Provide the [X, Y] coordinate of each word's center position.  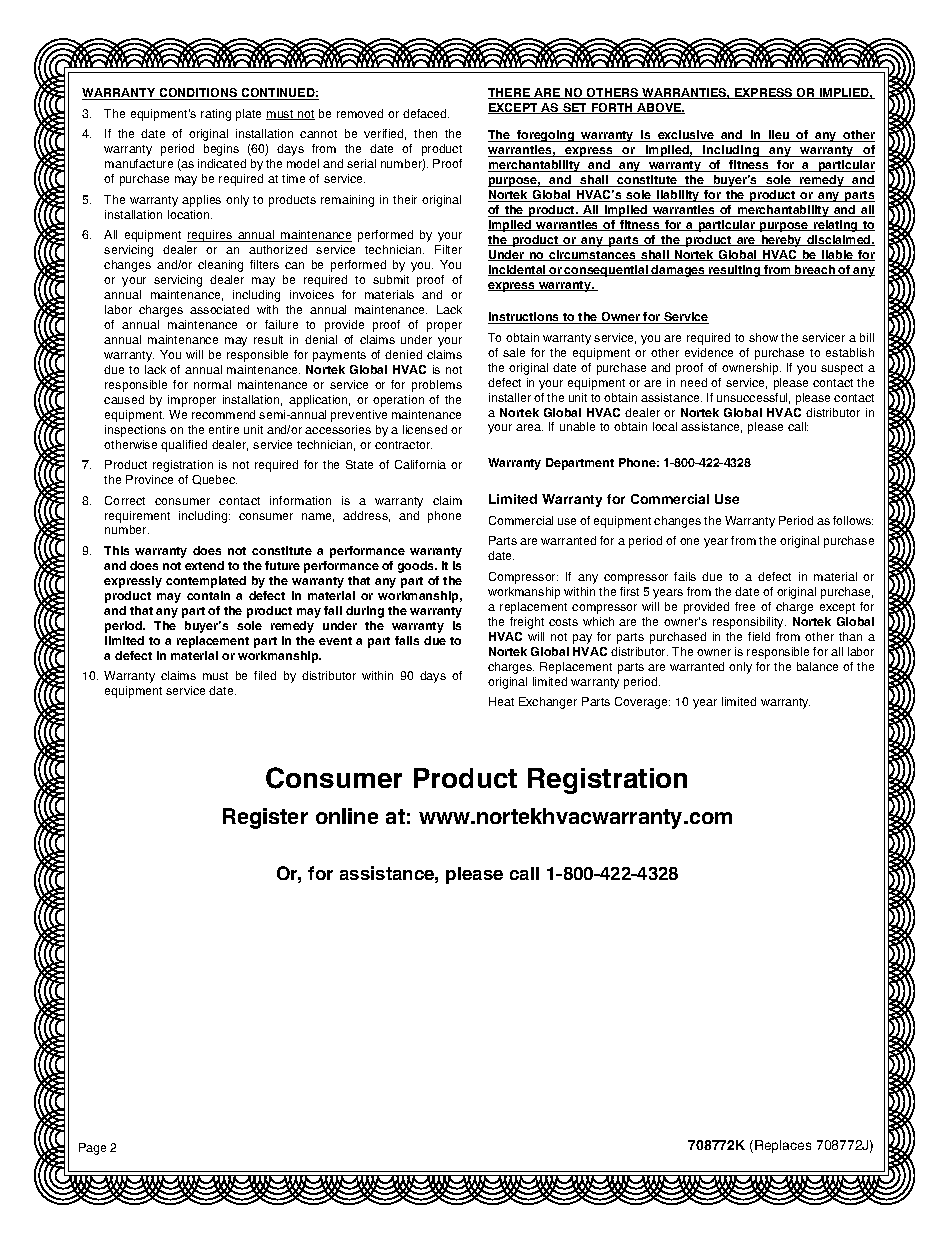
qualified [184, 446]
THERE [510, 93]
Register [265, 818]
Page [92, 1149]
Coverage [642, 703]
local [665, 426]
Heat [501, 701]
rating [216, 115]
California [420, 464]
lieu [779, 136]
